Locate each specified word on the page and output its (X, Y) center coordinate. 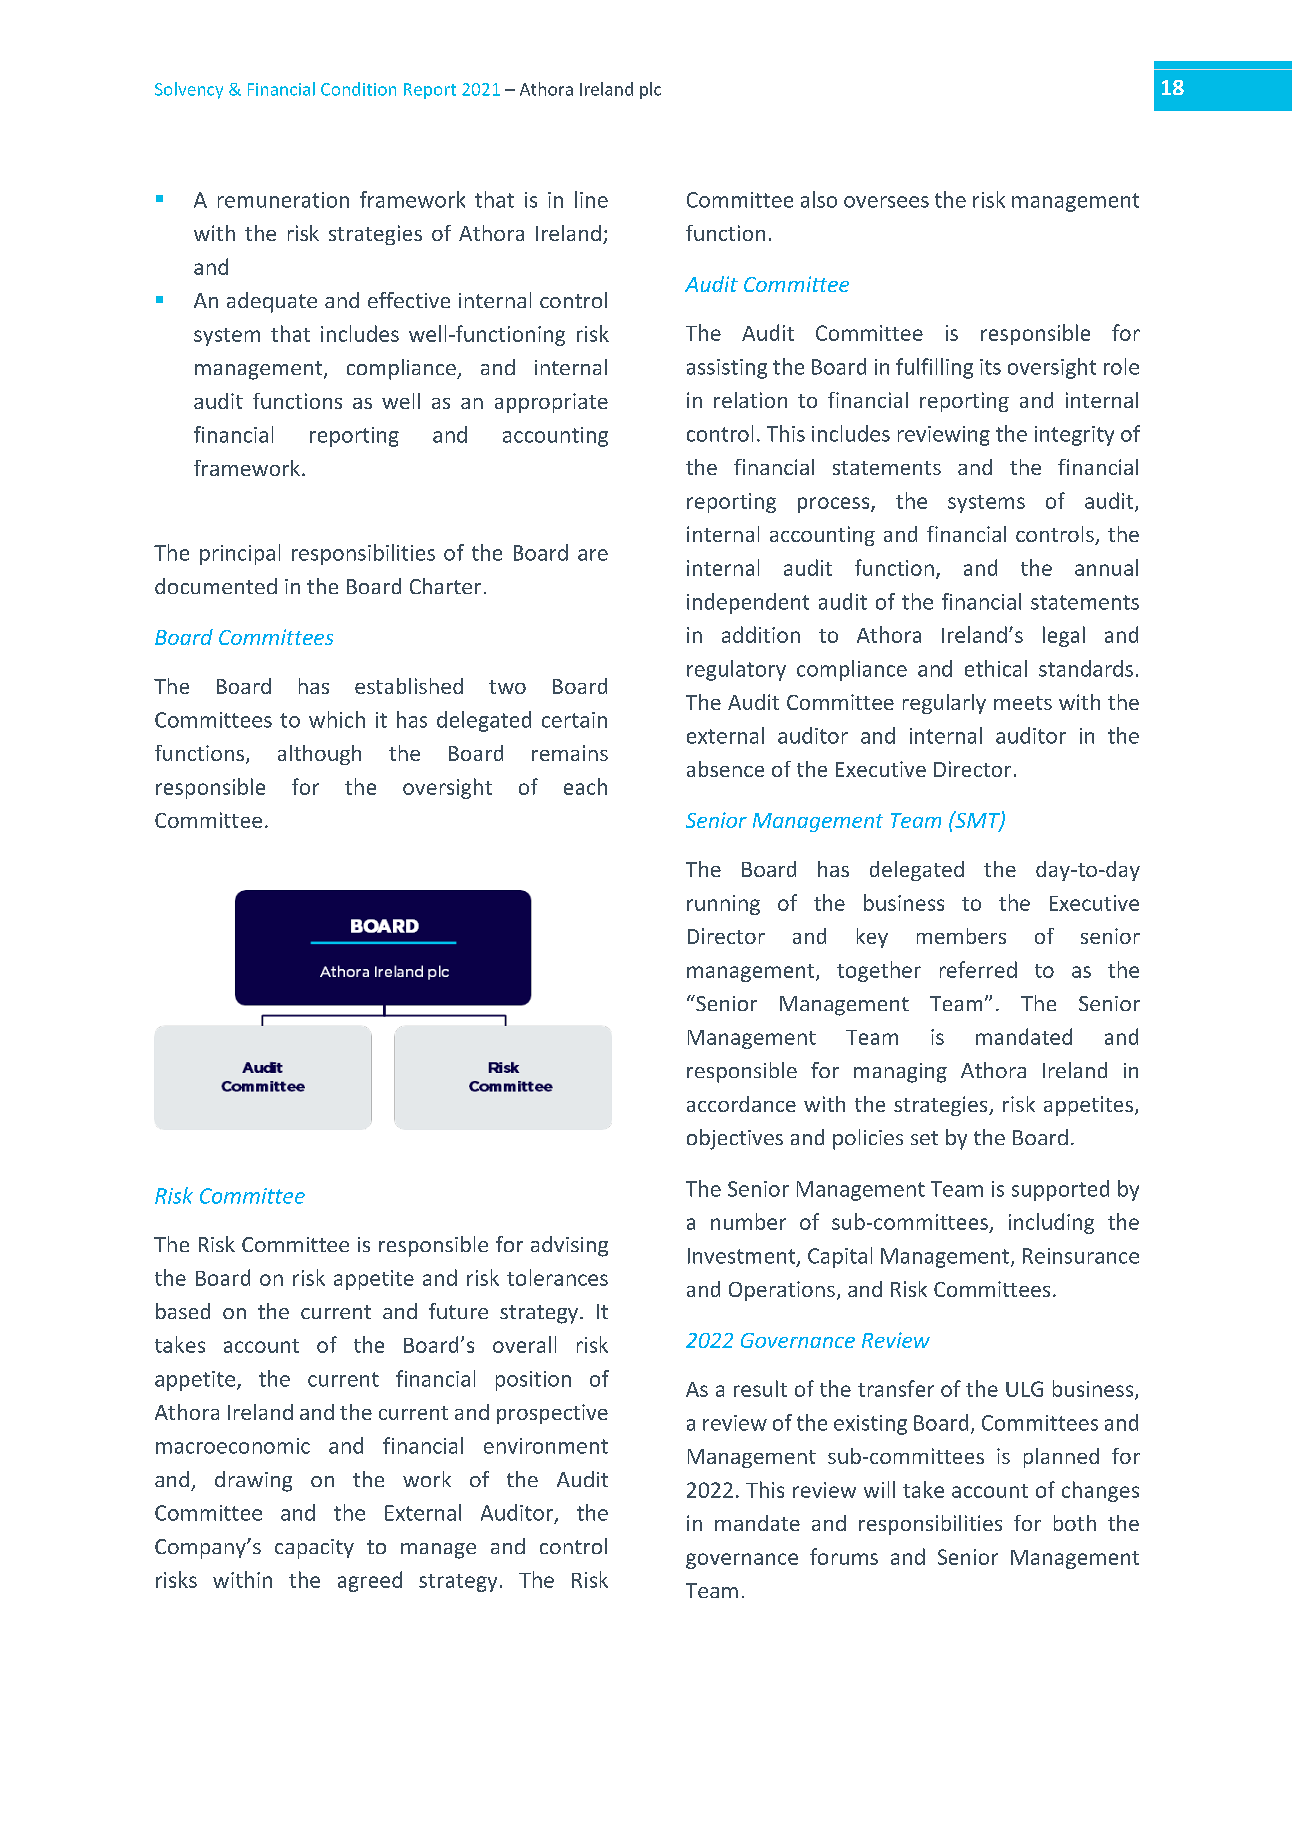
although (319, 755)
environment (546, 1446)
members (961, 936)
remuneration (283, 200)
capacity (314, 1549)
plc (650, 90)
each (585, 786)
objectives (735, 1139)
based (183, 1311)
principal (240, 554)
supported (1060, 1190)
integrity (1074, 436)
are (593, 555)
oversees (886, 202)
